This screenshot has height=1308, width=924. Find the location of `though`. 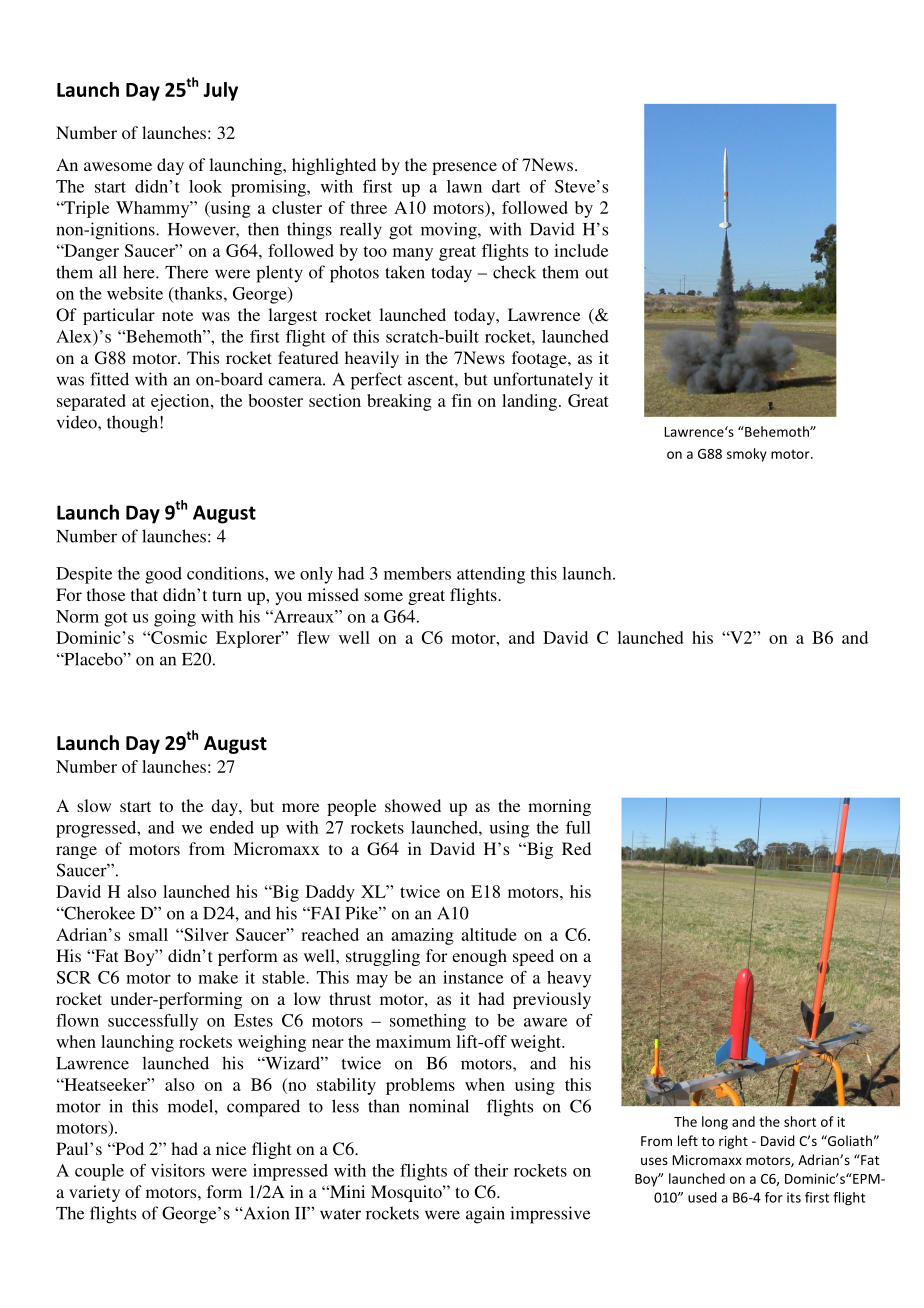

though is located at coordinates (132, 424).
